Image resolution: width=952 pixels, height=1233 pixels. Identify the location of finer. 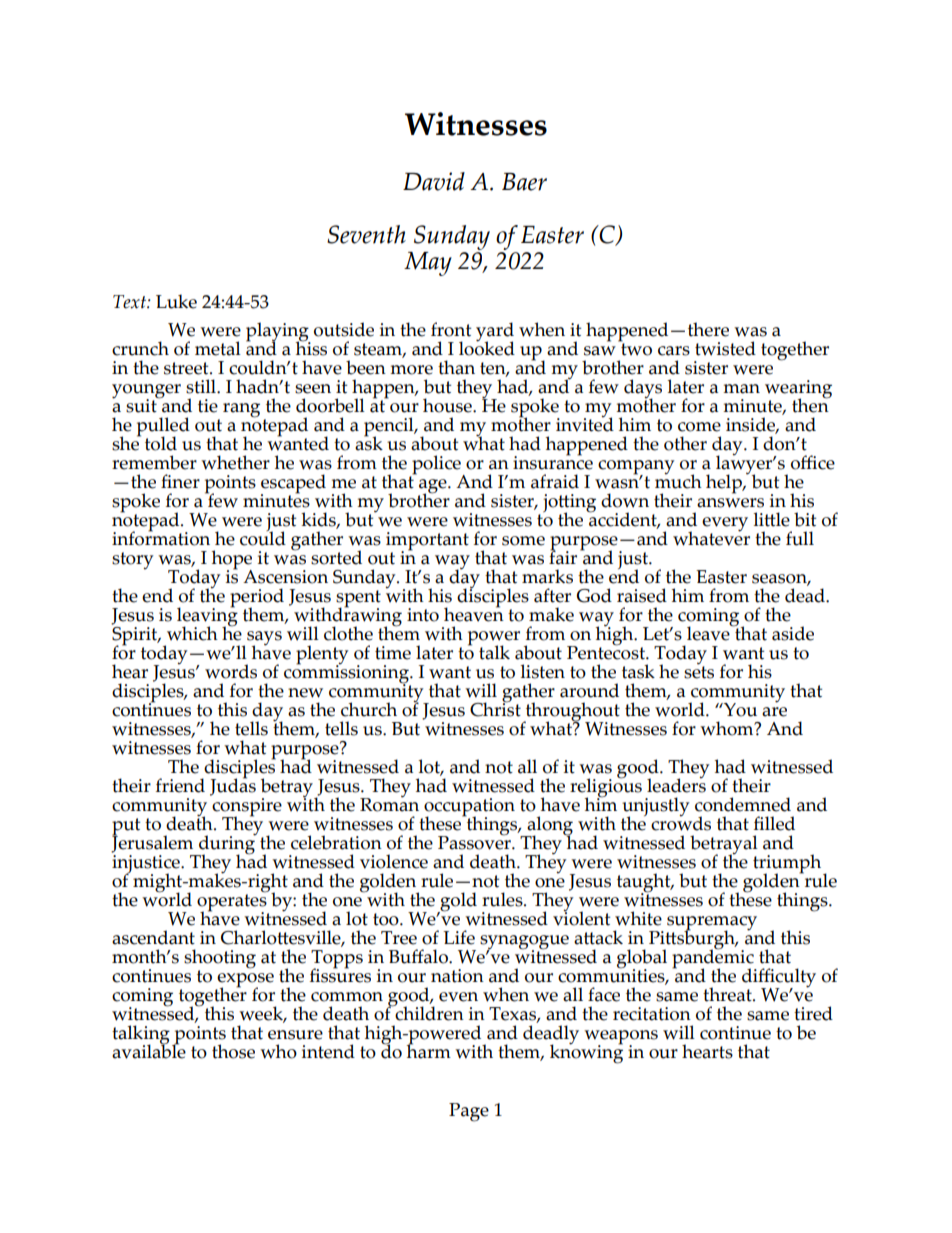
(180, 481).
